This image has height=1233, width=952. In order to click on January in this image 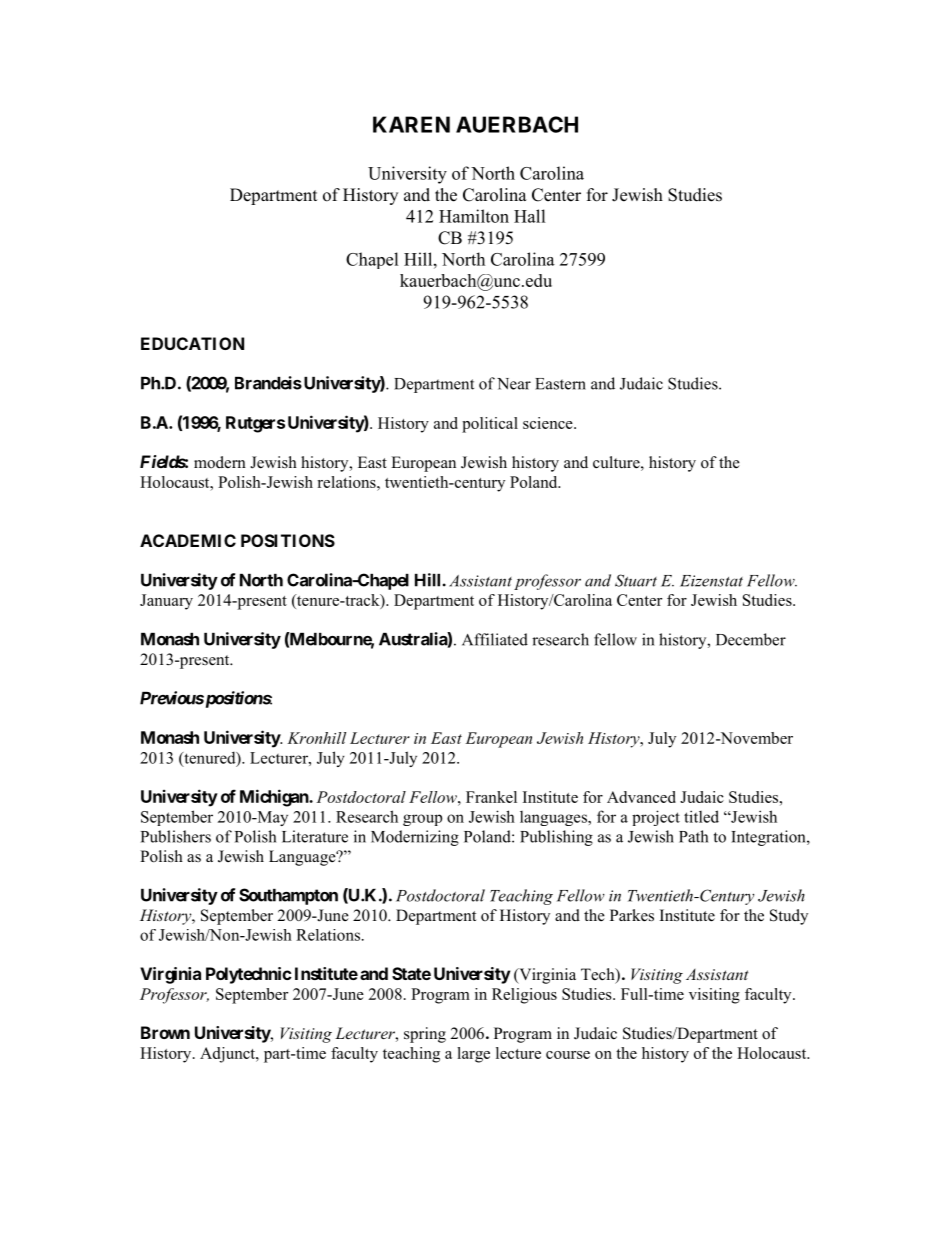, I will do `click(166, 602)`.
